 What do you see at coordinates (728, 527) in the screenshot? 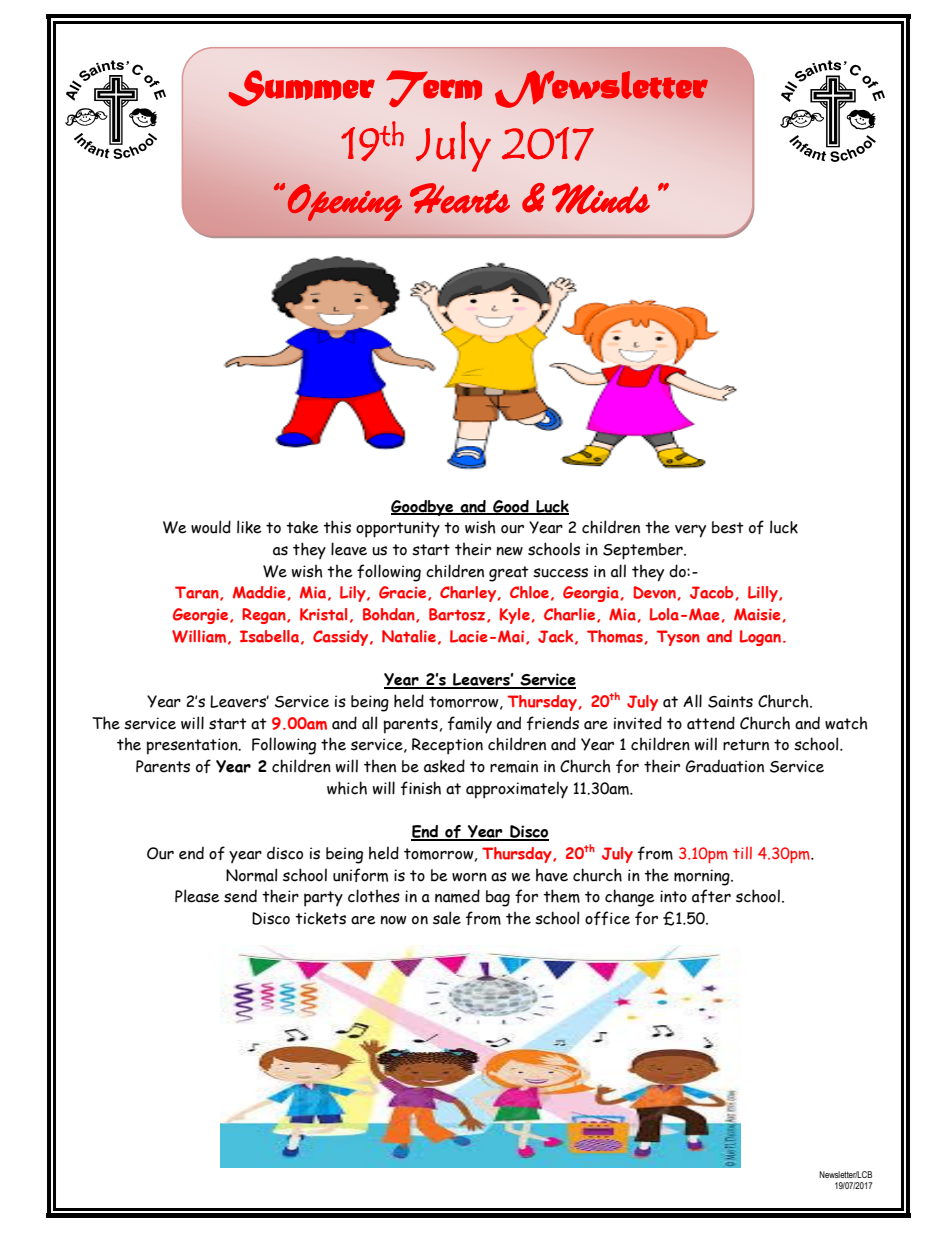
I see `best` at bounding box center [728, 527].
